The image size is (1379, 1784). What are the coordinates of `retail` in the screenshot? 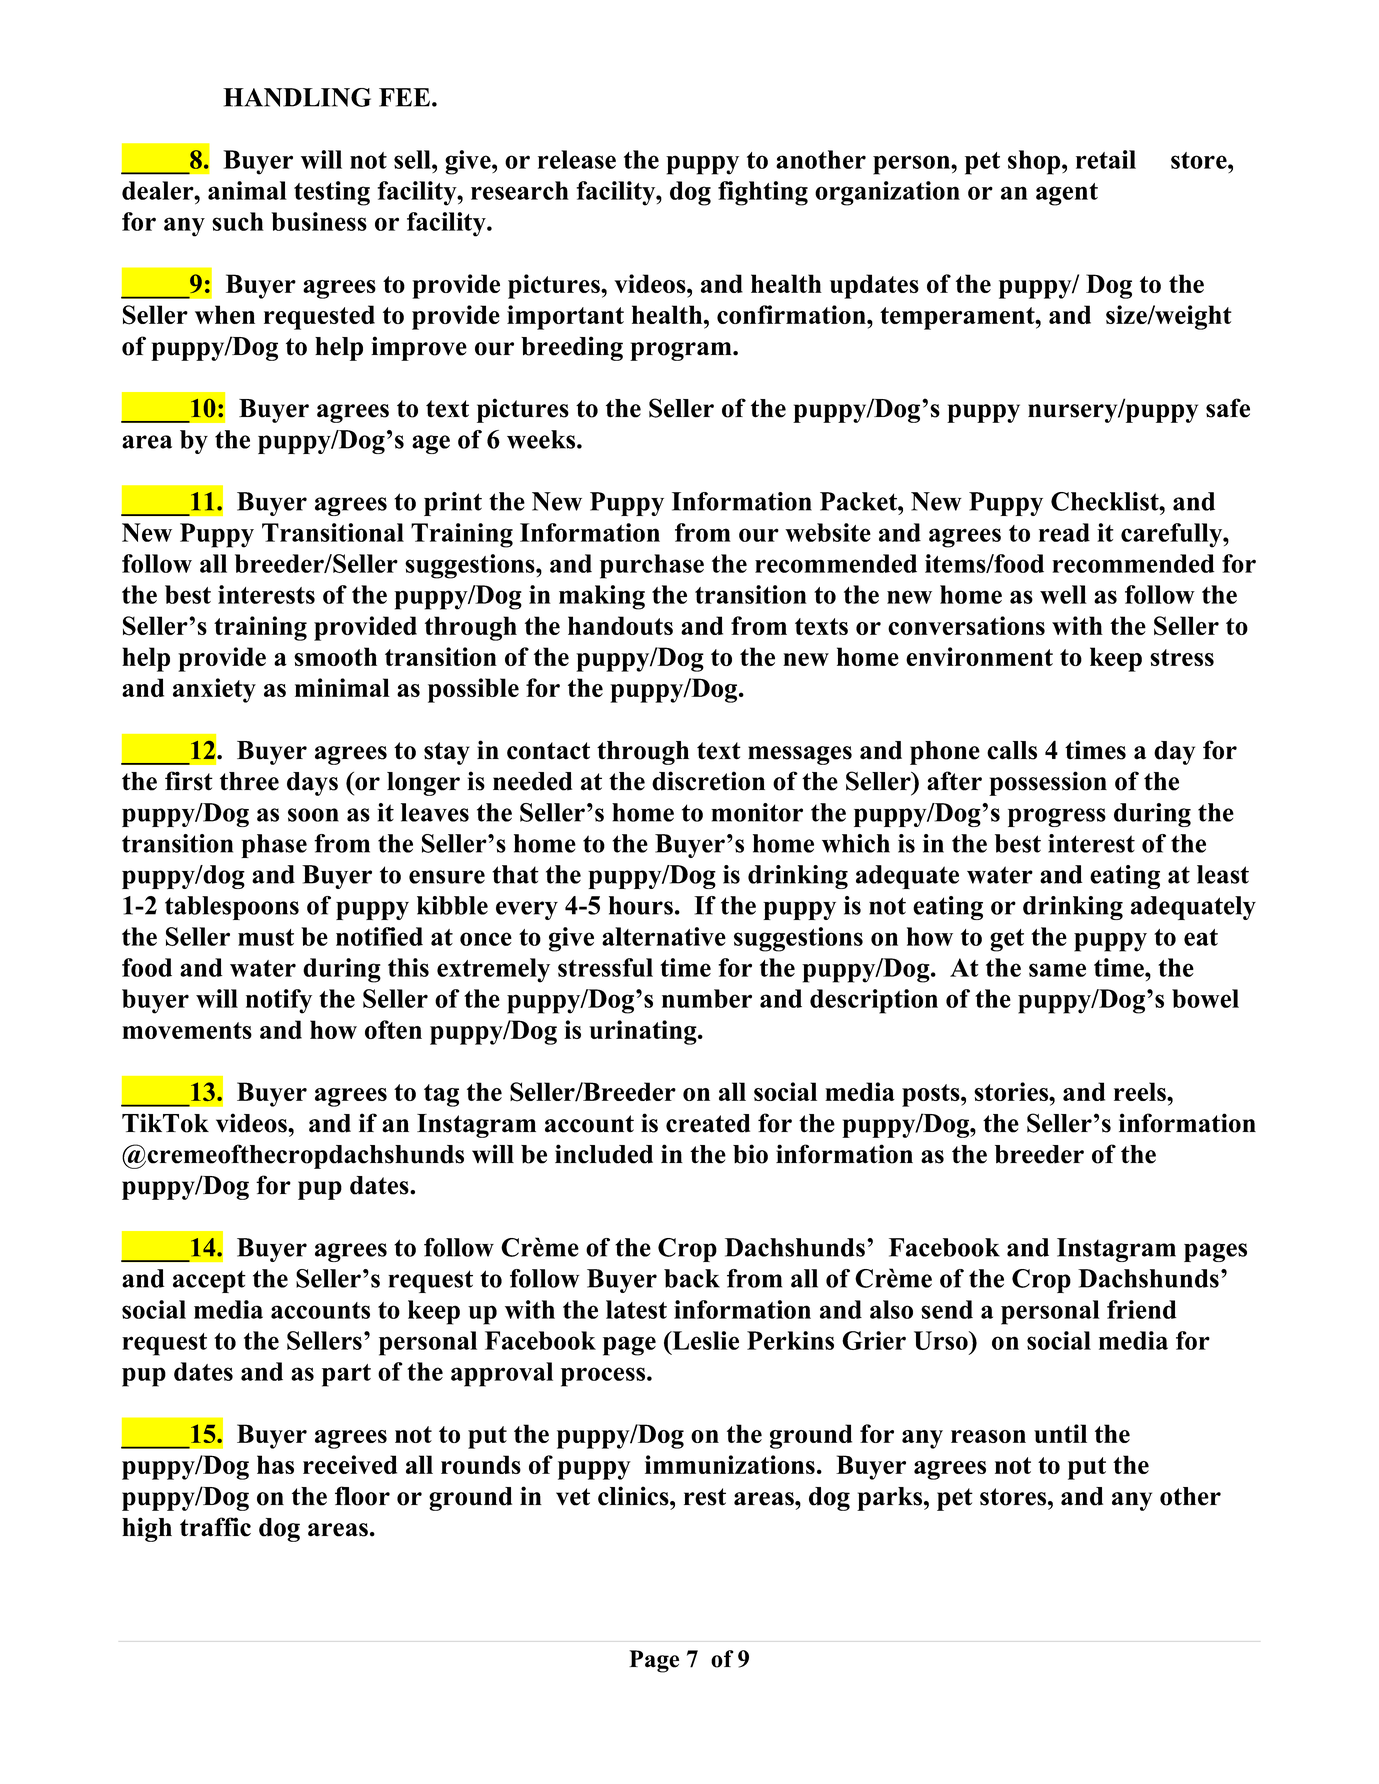 It's located at (1106, 159).
